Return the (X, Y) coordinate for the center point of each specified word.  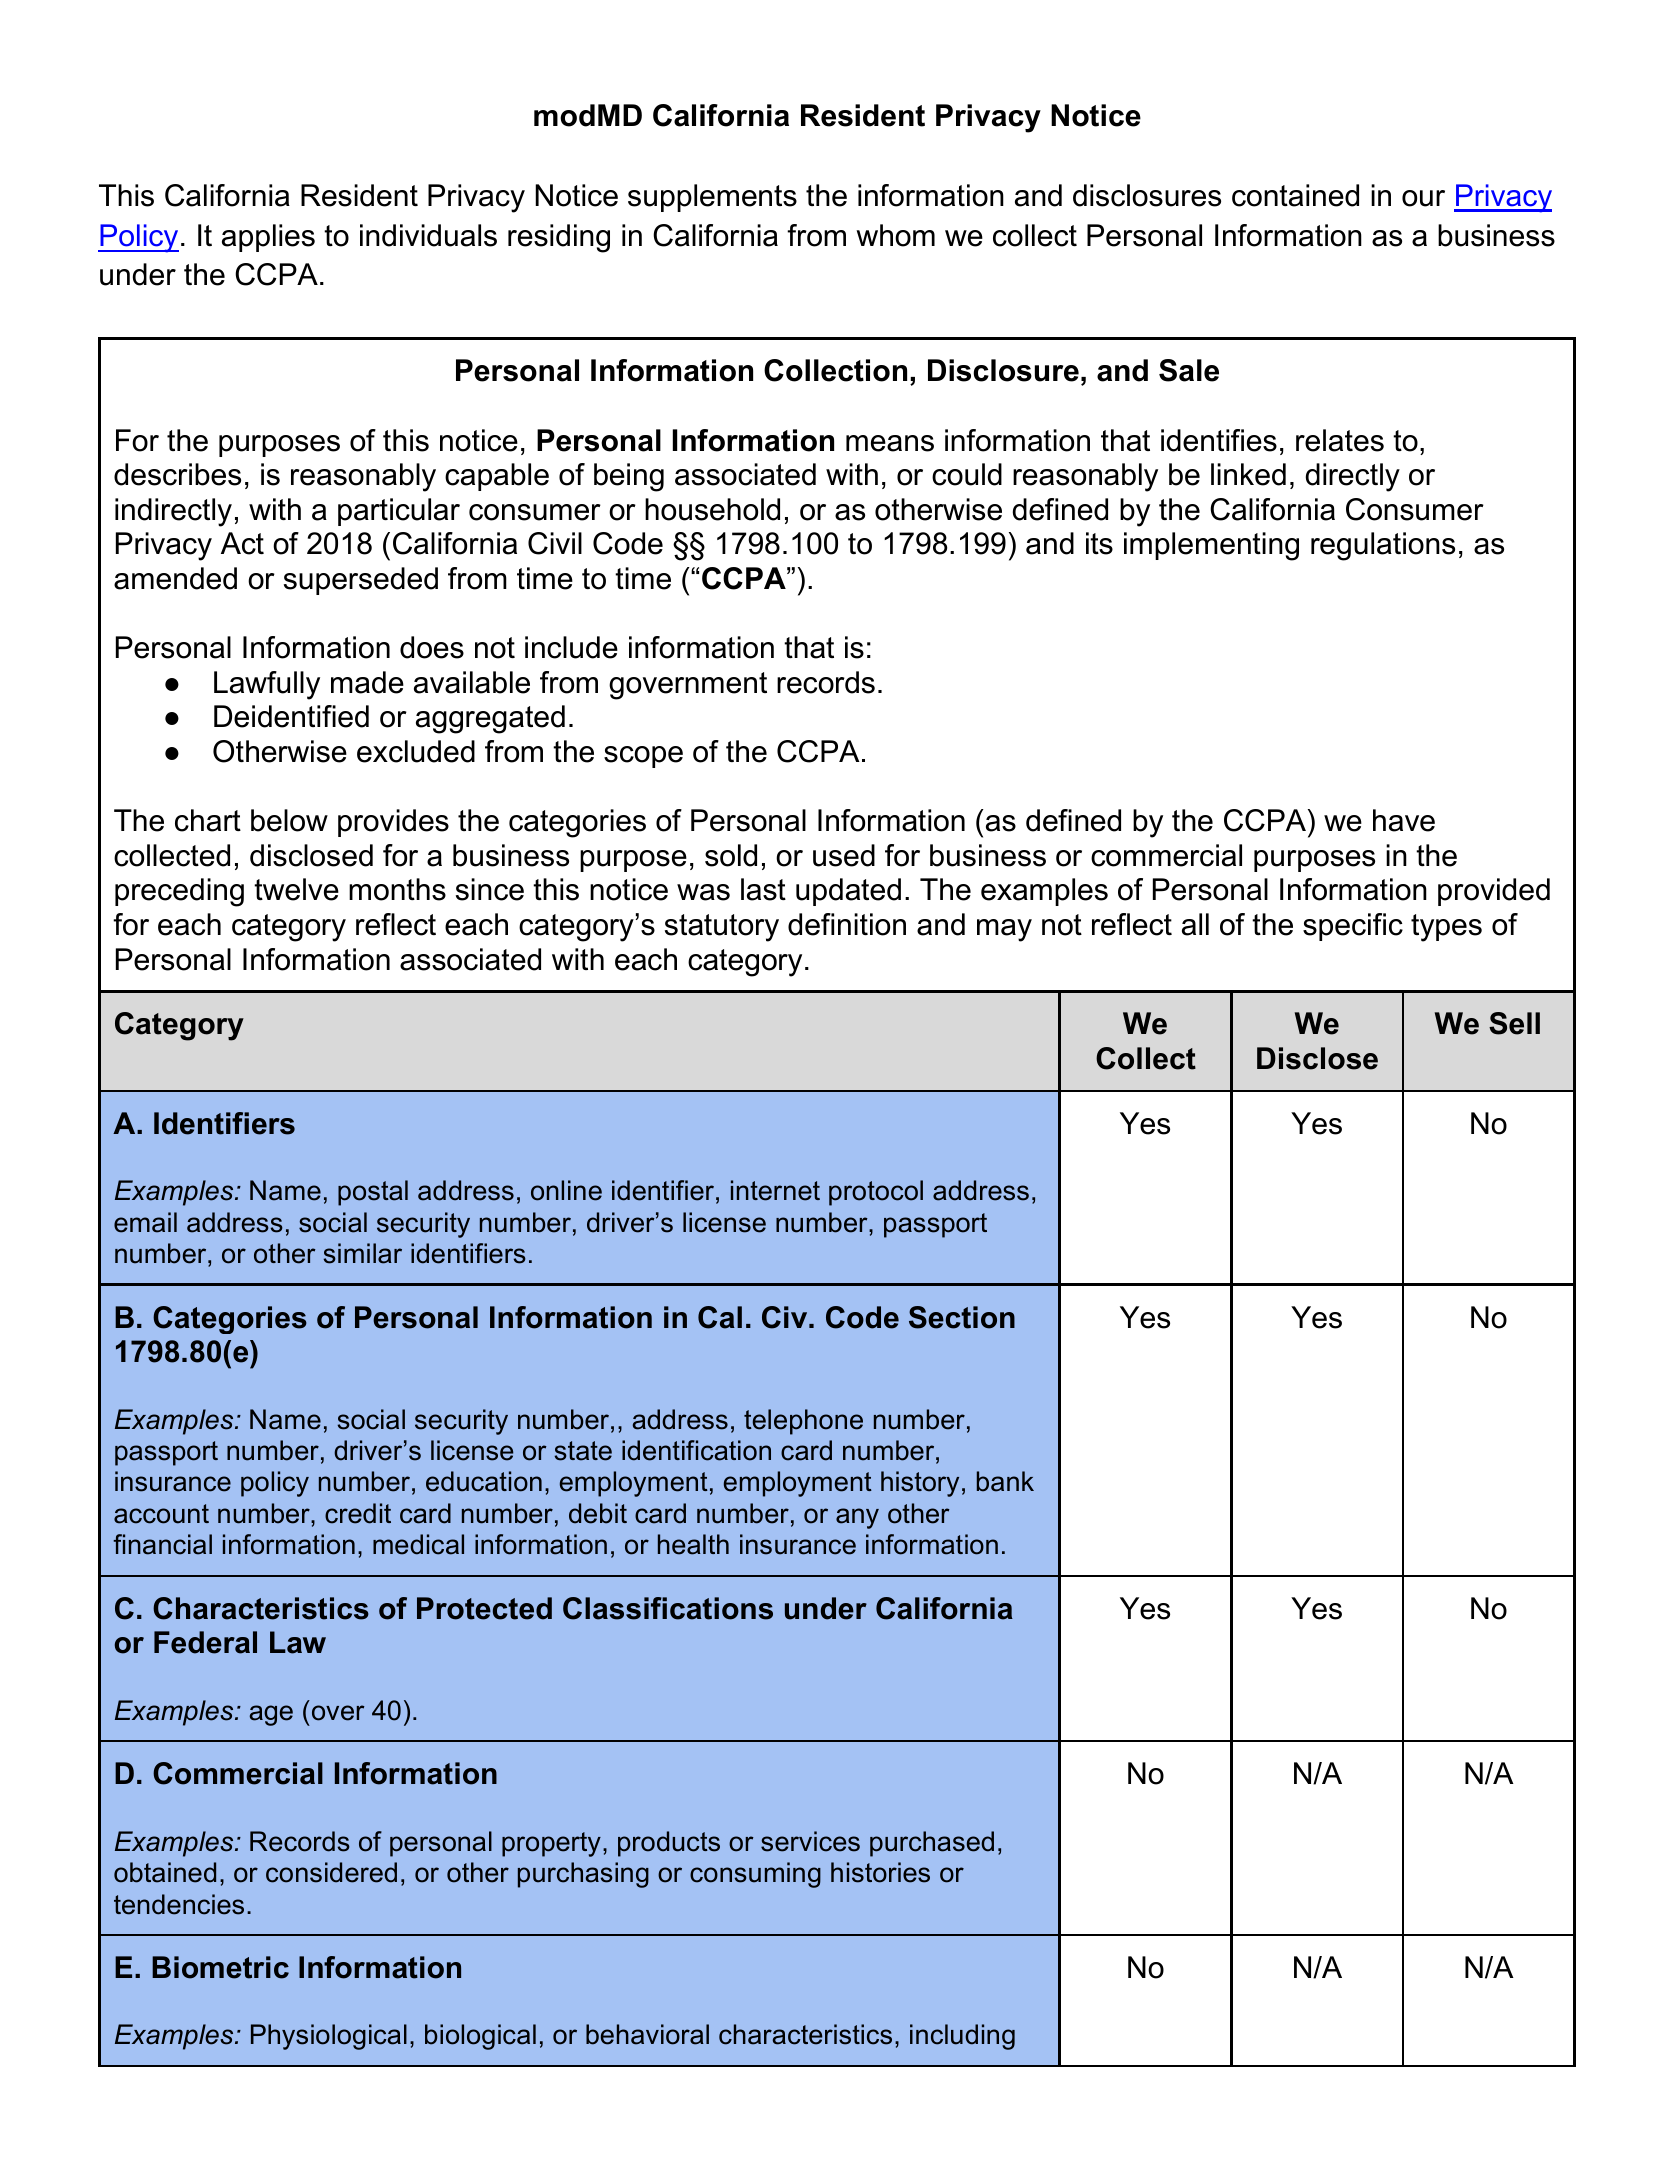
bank (1005, 1481)
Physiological (329, 2037)
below (289, 820)
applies (268, 238)
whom (895, 235)
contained (1295, 195)
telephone (803, 1422)
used (844, 855)
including (962, 2037)
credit (358, 1513)
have (1404, 820)
